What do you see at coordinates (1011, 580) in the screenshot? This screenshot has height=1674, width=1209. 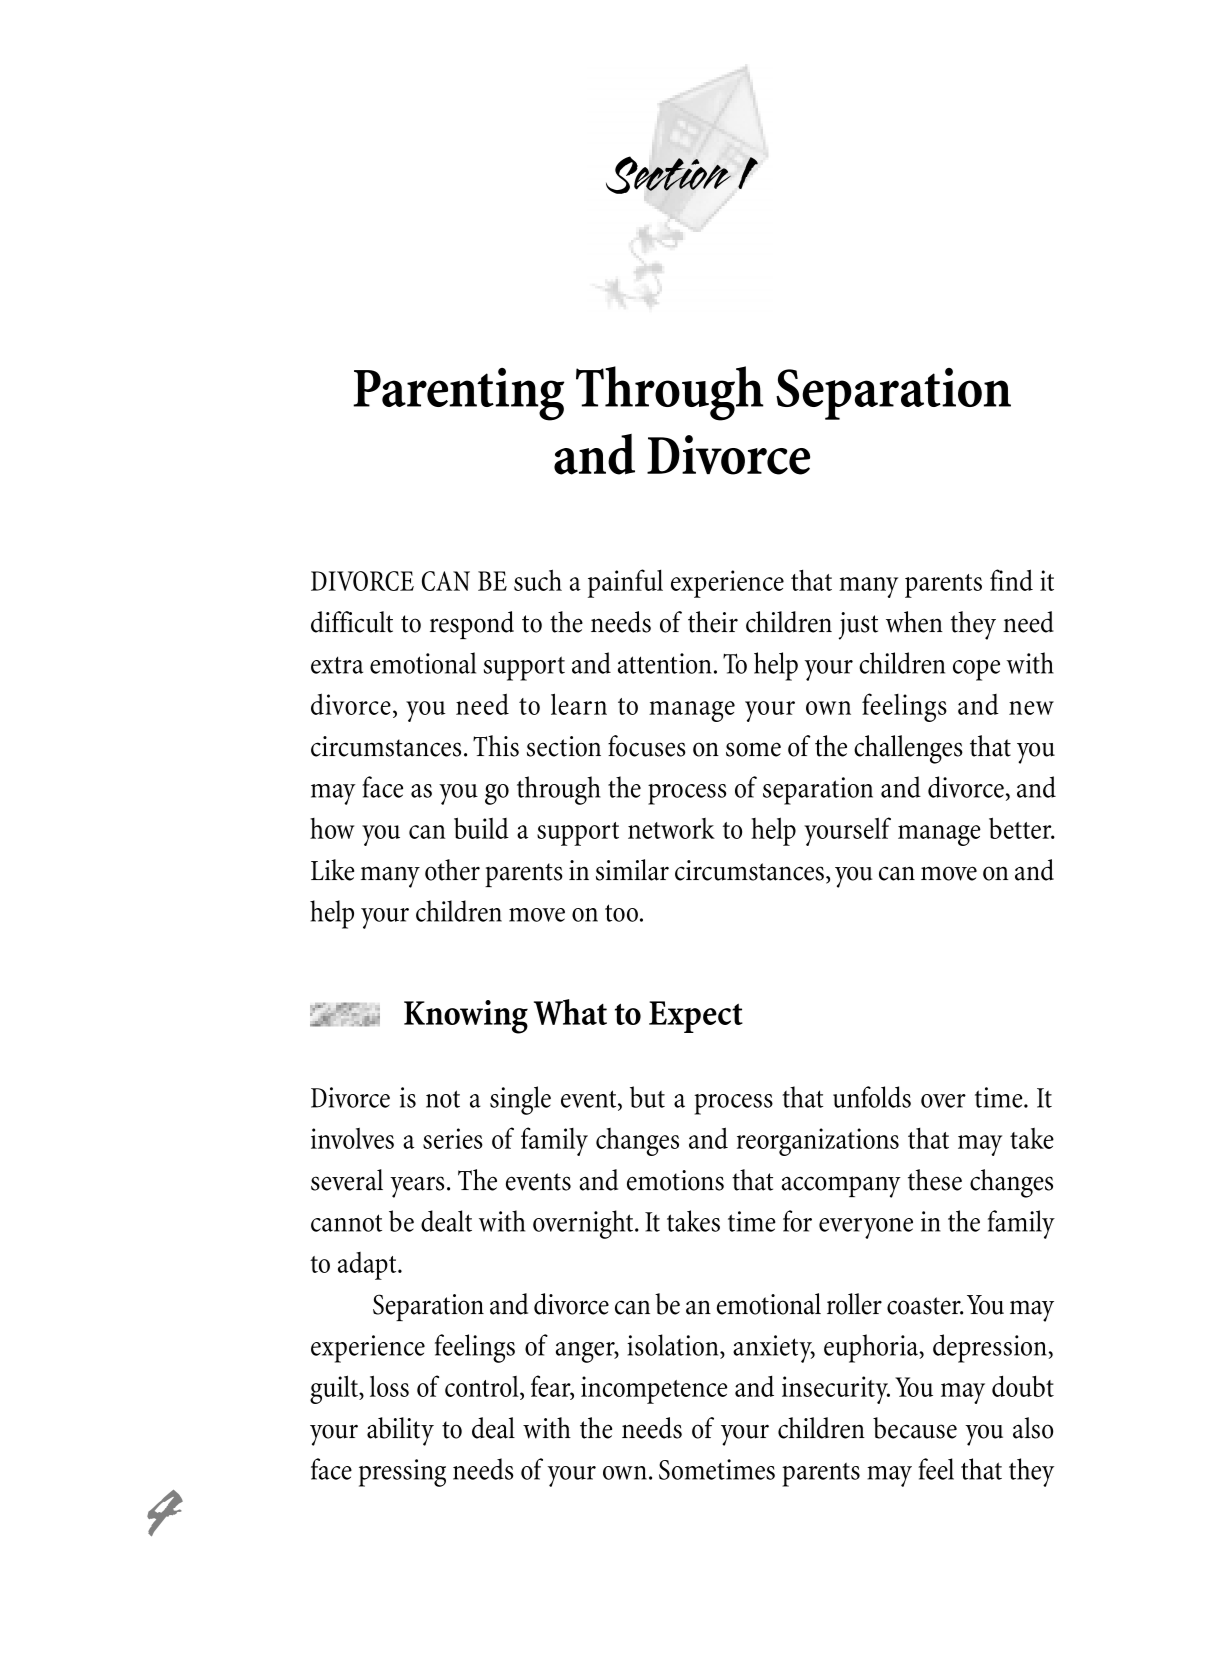 I see `find` at bounding box center [1011, 580].
